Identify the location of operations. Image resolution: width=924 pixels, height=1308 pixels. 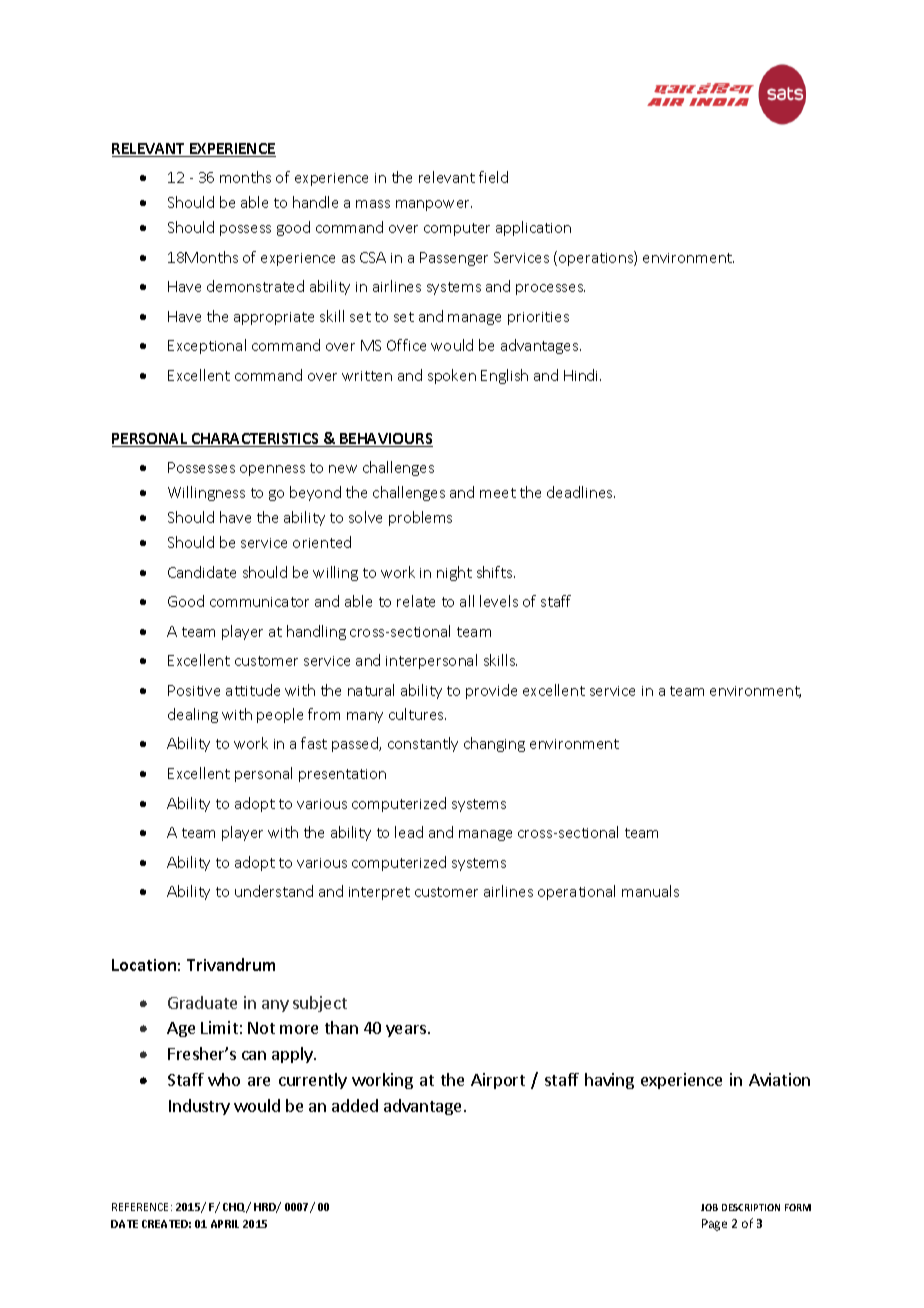
(597, 258).
